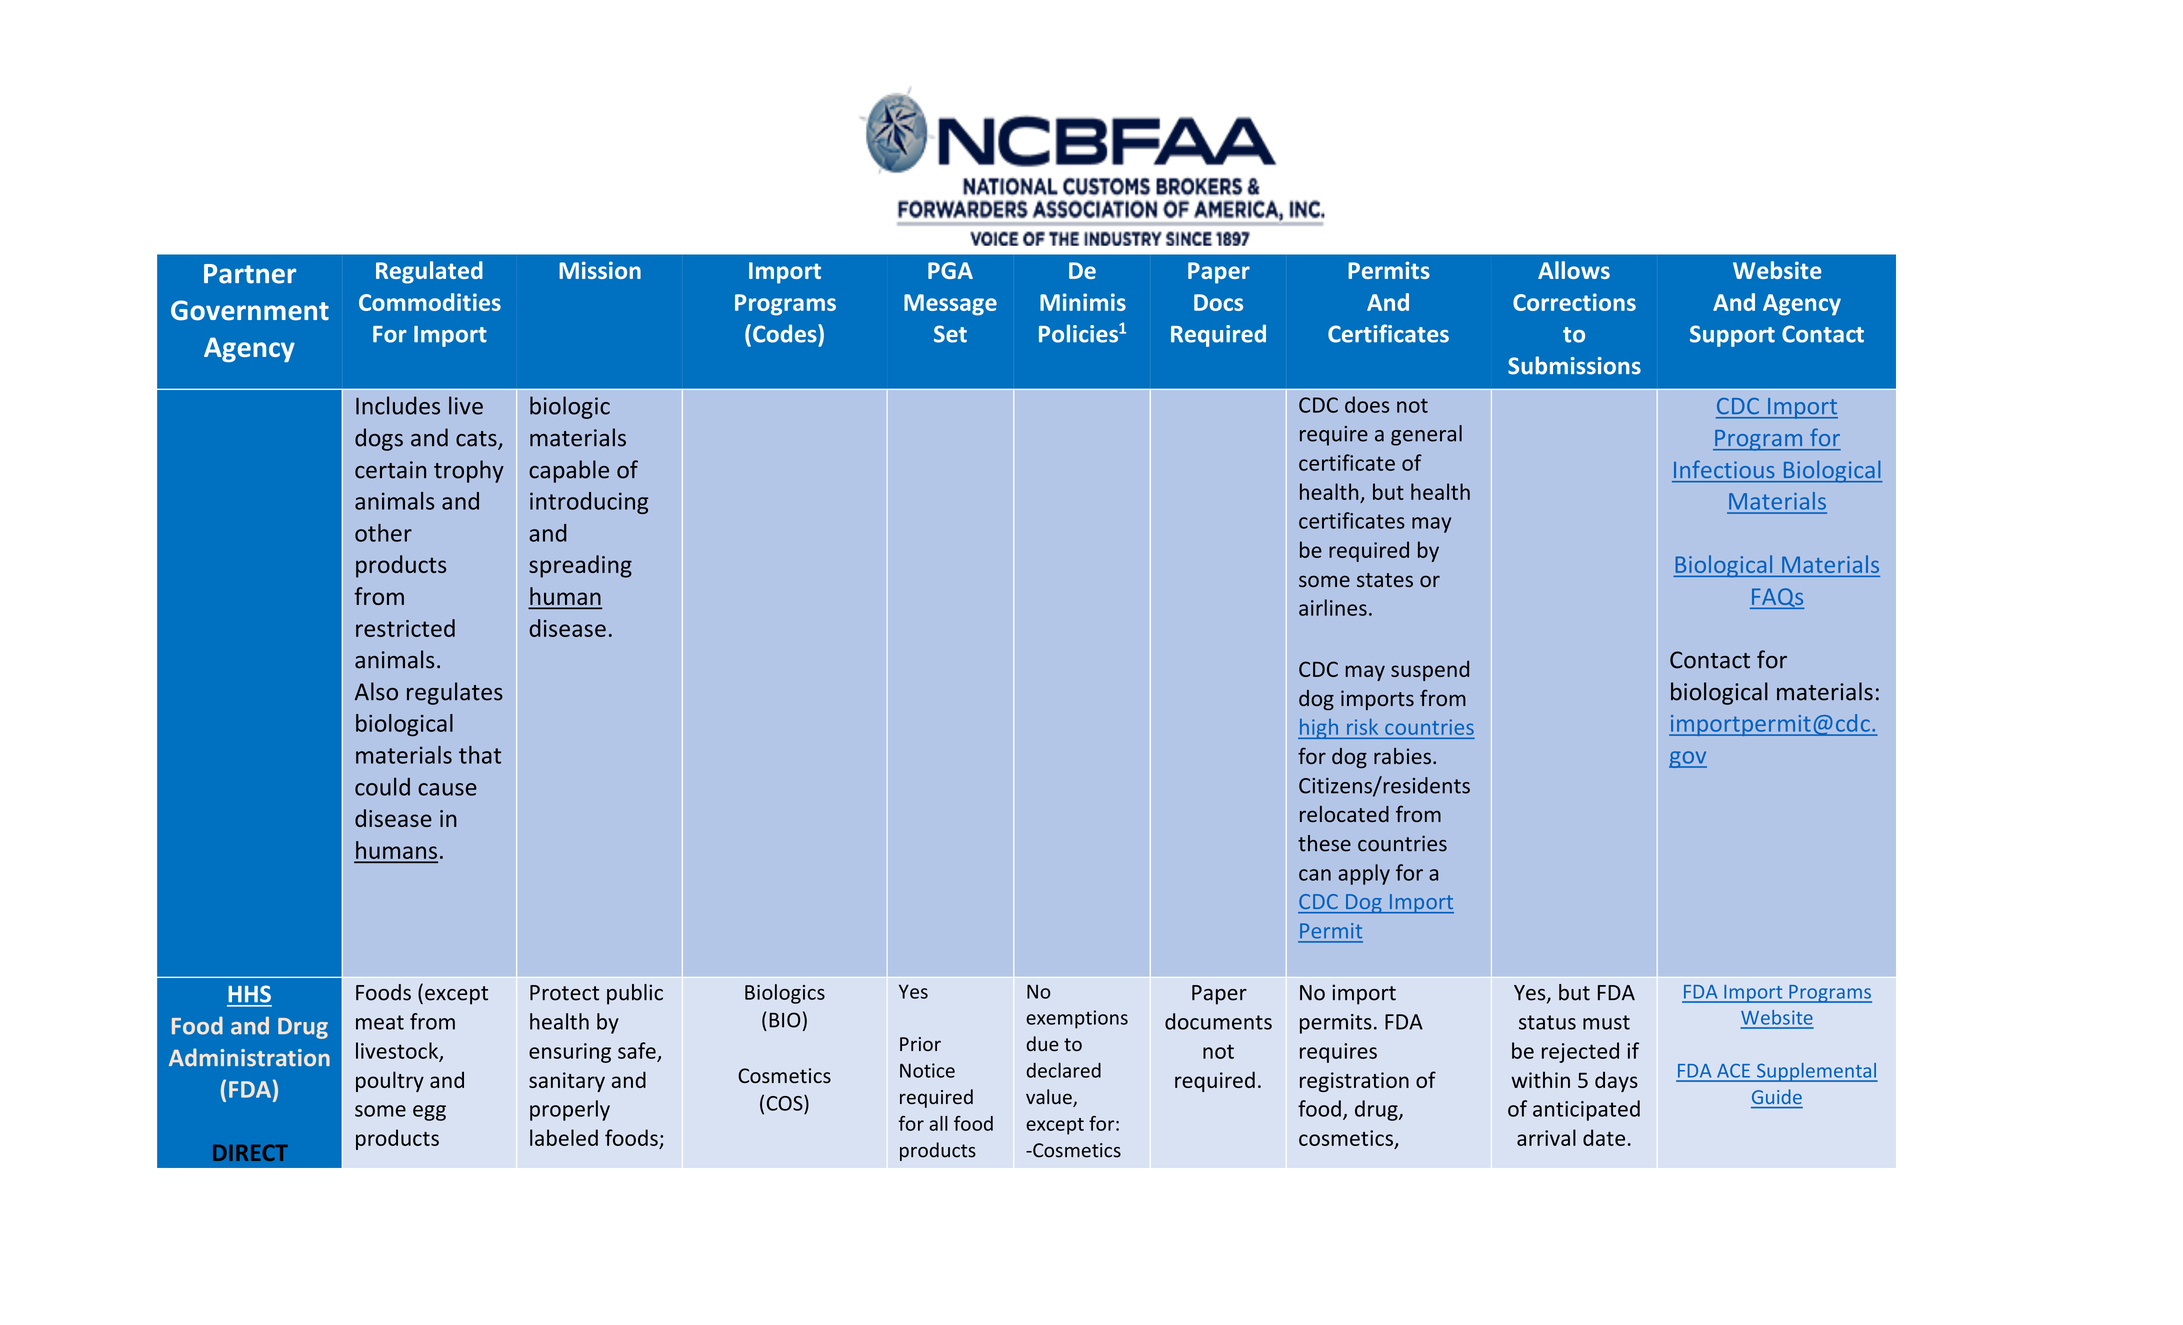 The width and height of the screenshot is (2183, 1325). Describe the element at coordinates (1574, 302) in the screenshot. I see `Corrections` at that location.
